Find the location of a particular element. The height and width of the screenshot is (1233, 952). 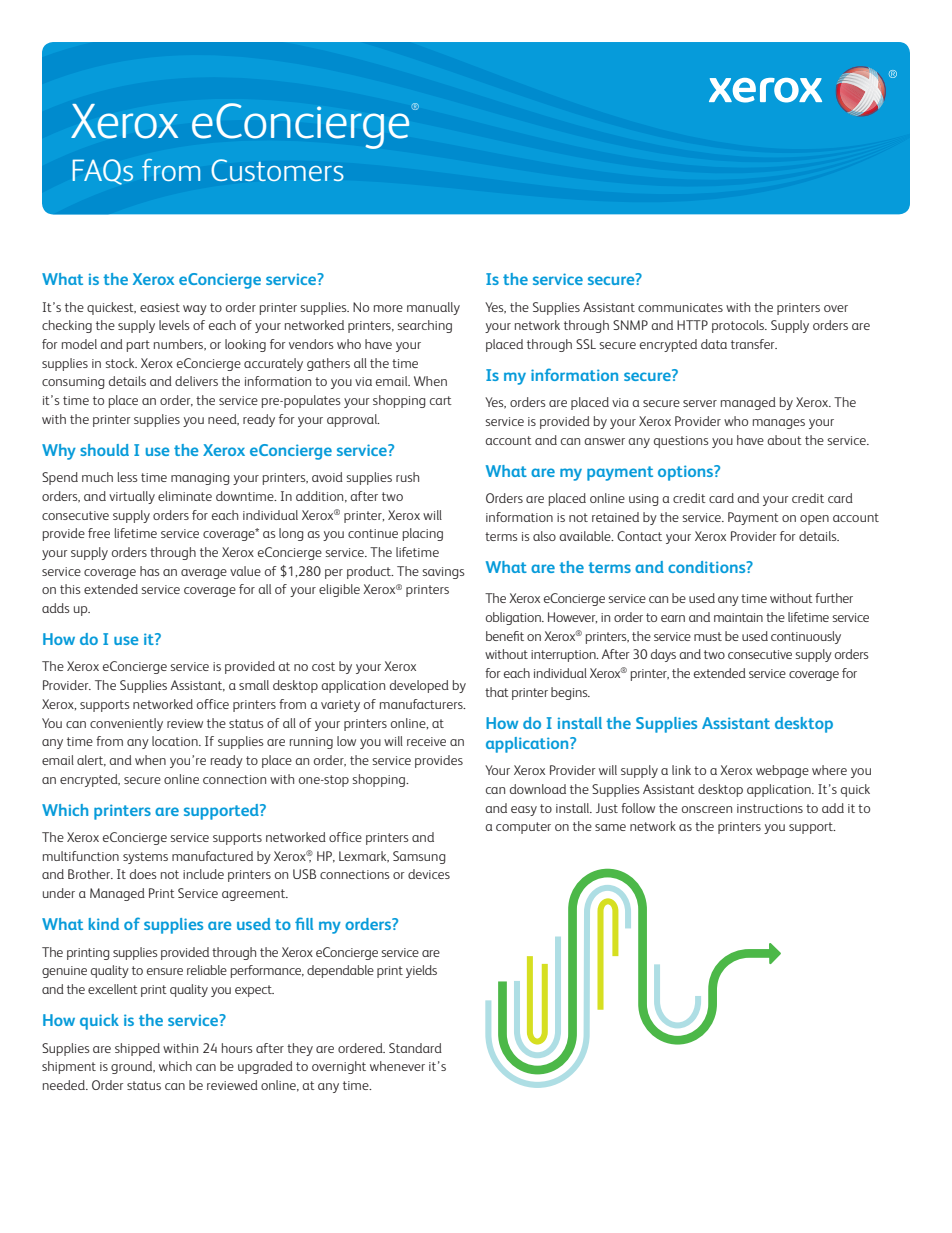

yields is located at coordinates (421, 971).
